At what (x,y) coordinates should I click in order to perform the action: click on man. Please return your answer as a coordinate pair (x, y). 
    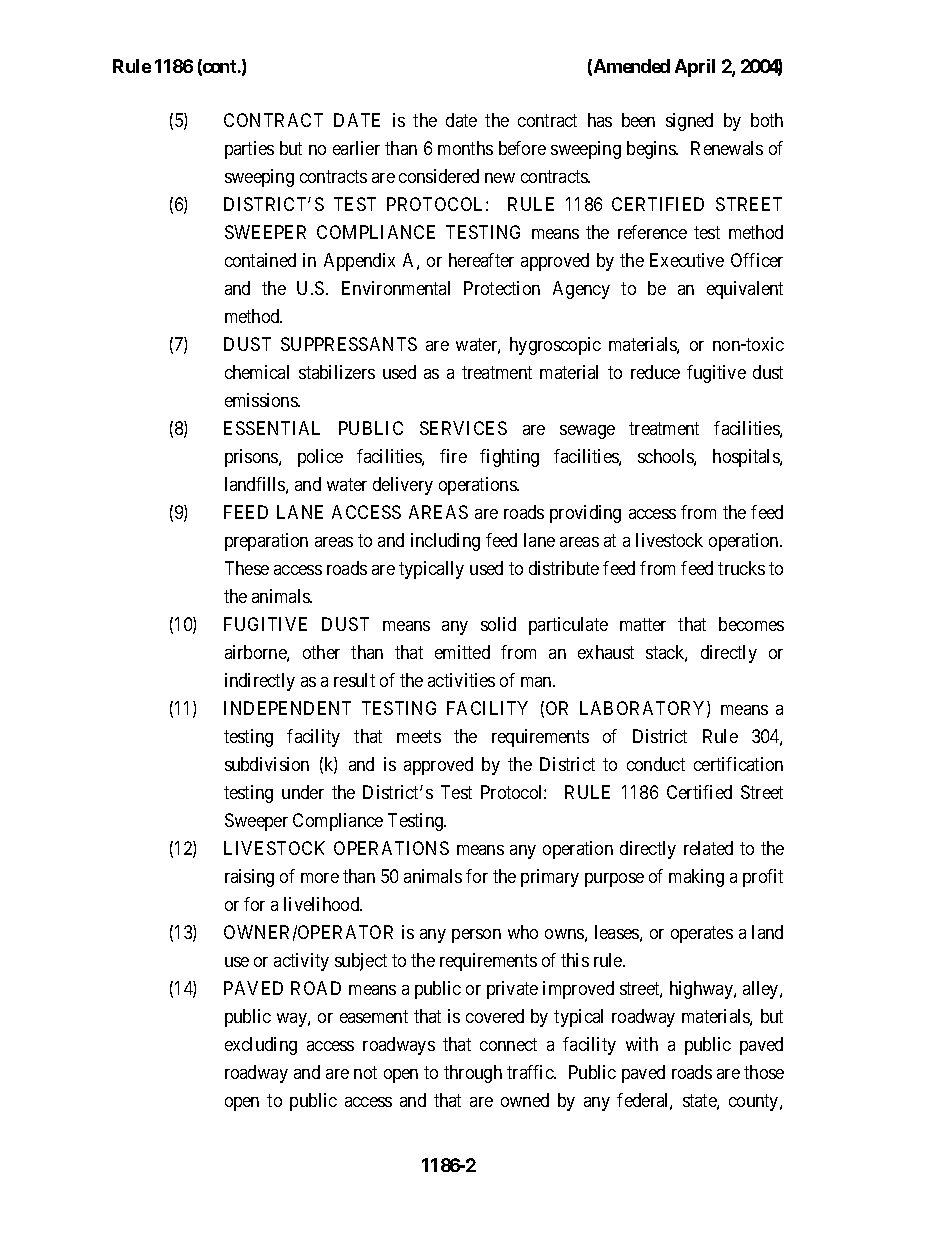
    Looking at the image, I should click on (537, 682).
